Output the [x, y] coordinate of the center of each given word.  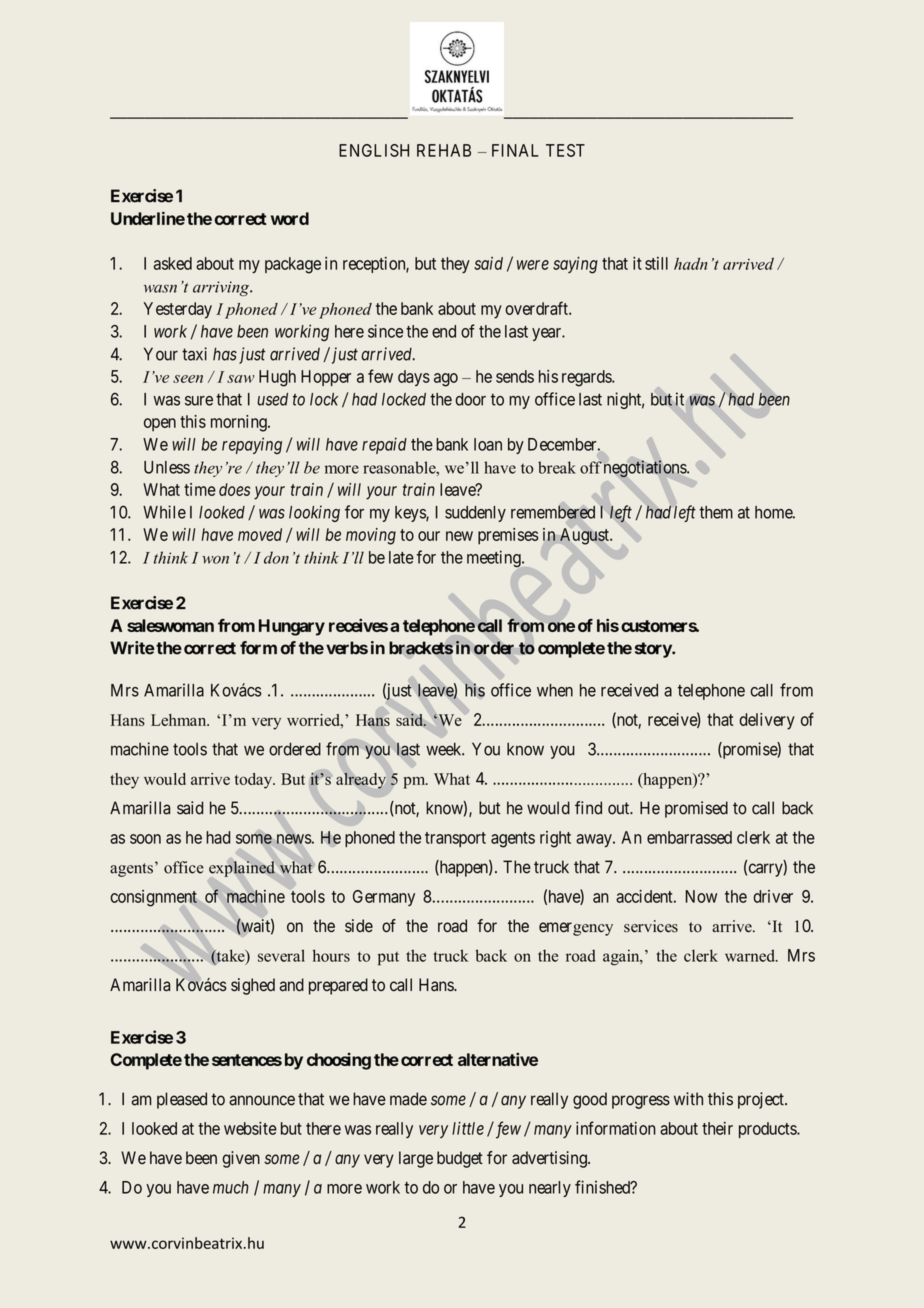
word [290, 218]
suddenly [475, 514]
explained [242, 869]
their [717, 1128]
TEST [565, 150]
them [716, 512]
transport [455, 839]
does [234, 489]
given [241, 1159]
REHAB [444, 150]
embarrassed [689, 837]
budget [460, 1159]
